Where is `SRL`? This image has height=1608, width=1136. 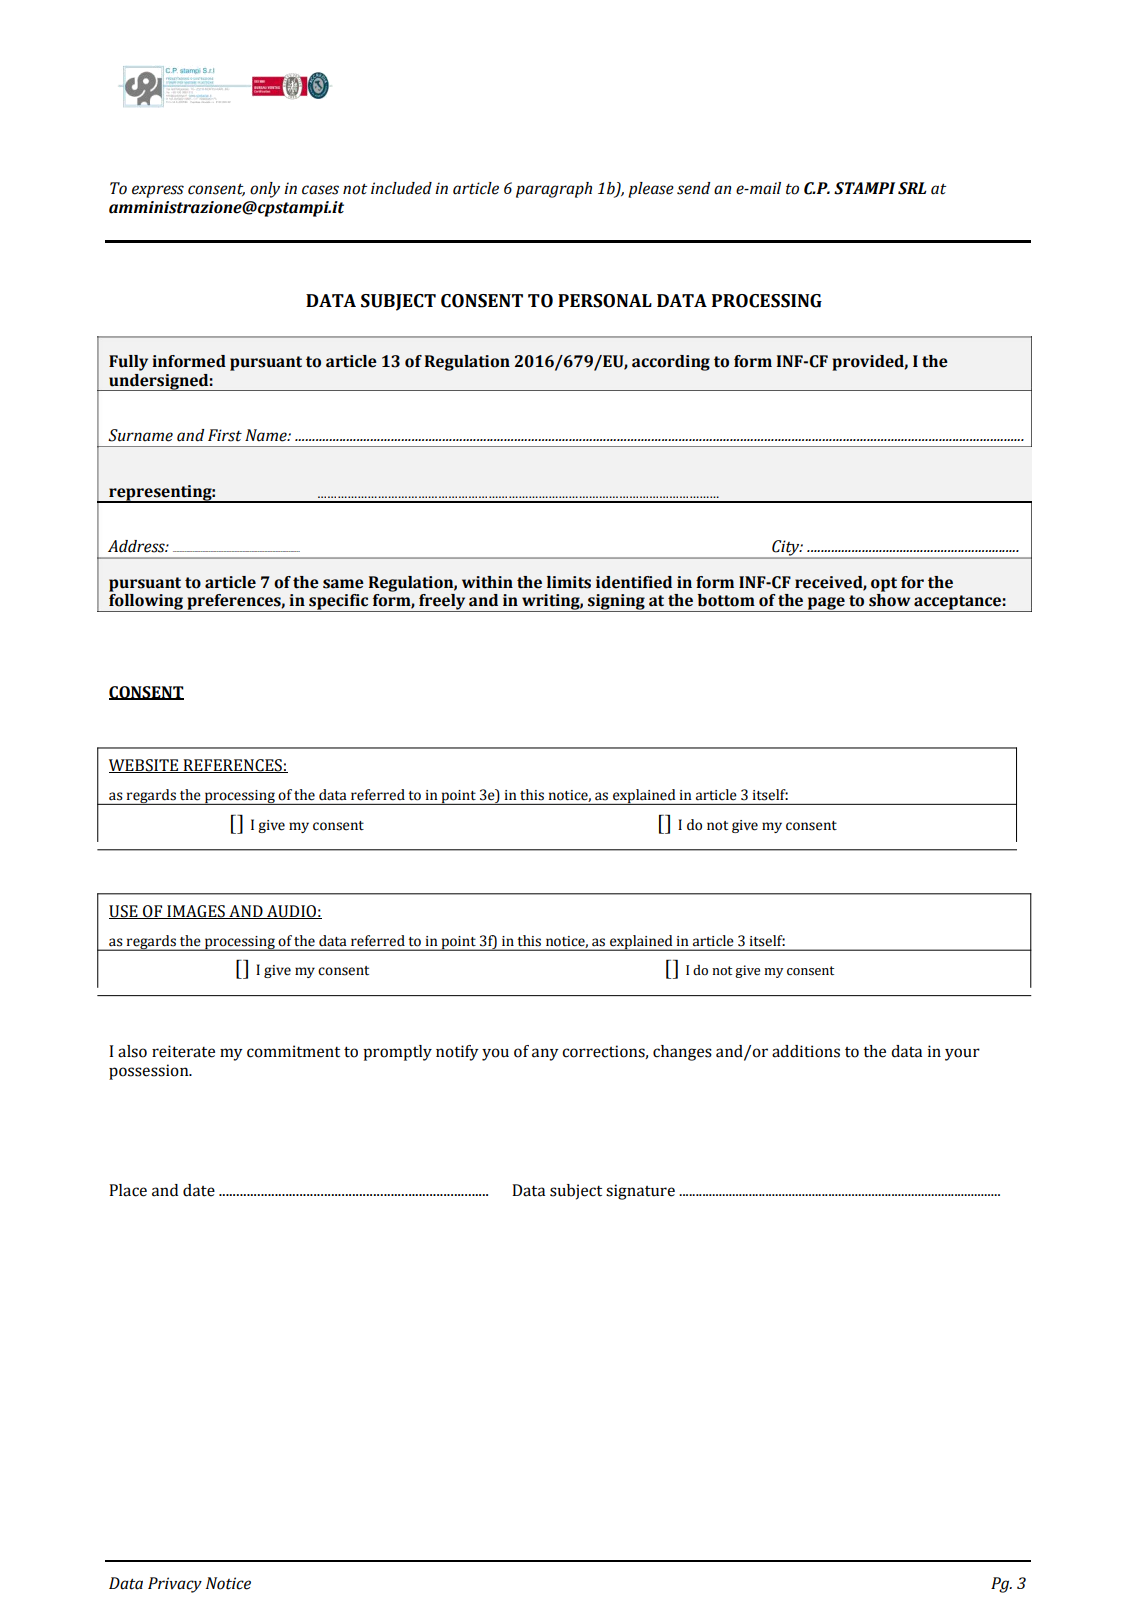
SRL is located at coordinates (912, 188).
